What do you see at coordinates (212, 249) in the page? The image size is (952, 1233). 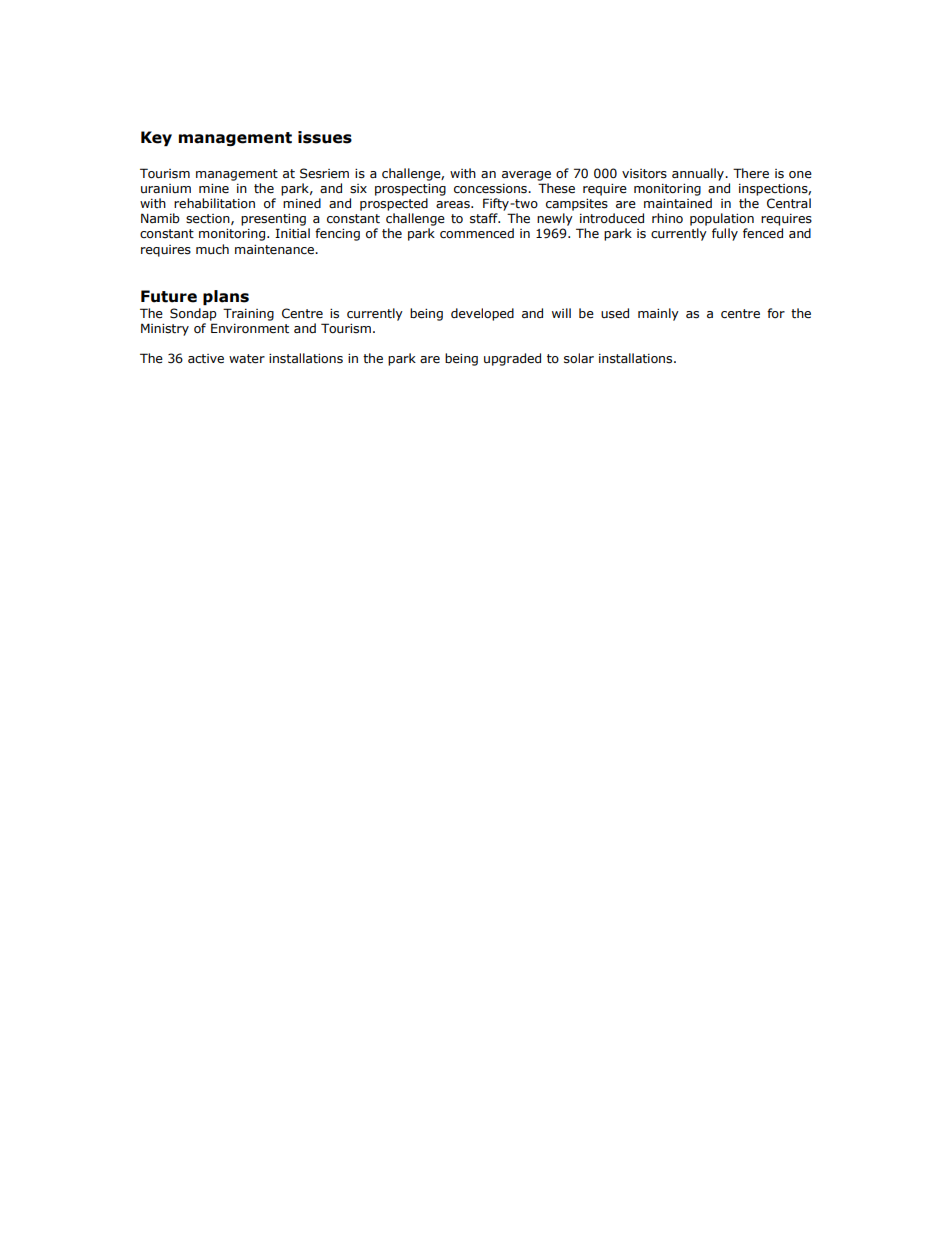 I see `much` at bounding box center [212, 249].
